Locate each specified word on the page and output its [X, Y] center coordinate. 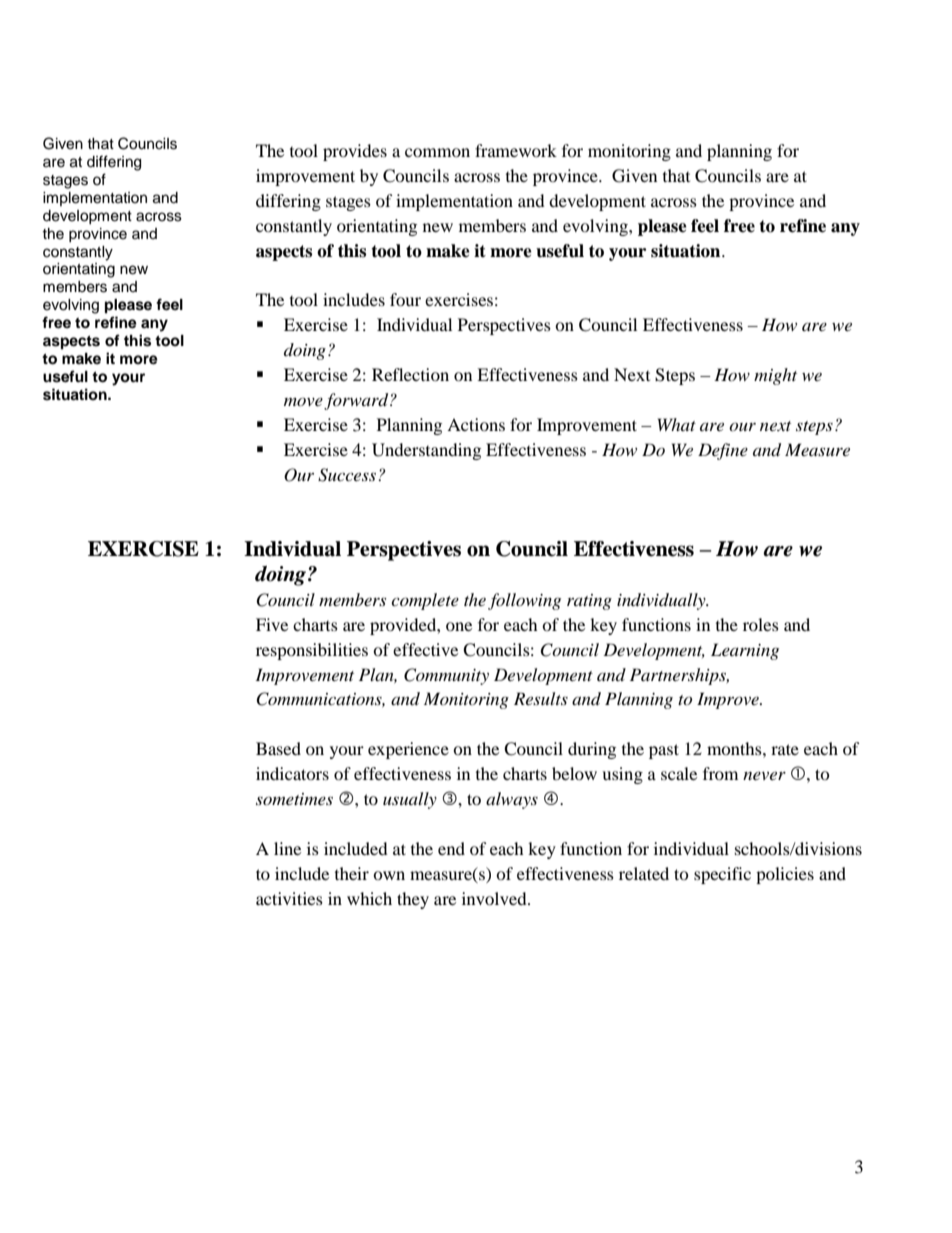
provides [355, 152]
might [775, 376]
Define [723, 451]
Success [347, 475]
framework [516, 150]
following [524, 601]
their [352, 873]
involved [495, 898]
